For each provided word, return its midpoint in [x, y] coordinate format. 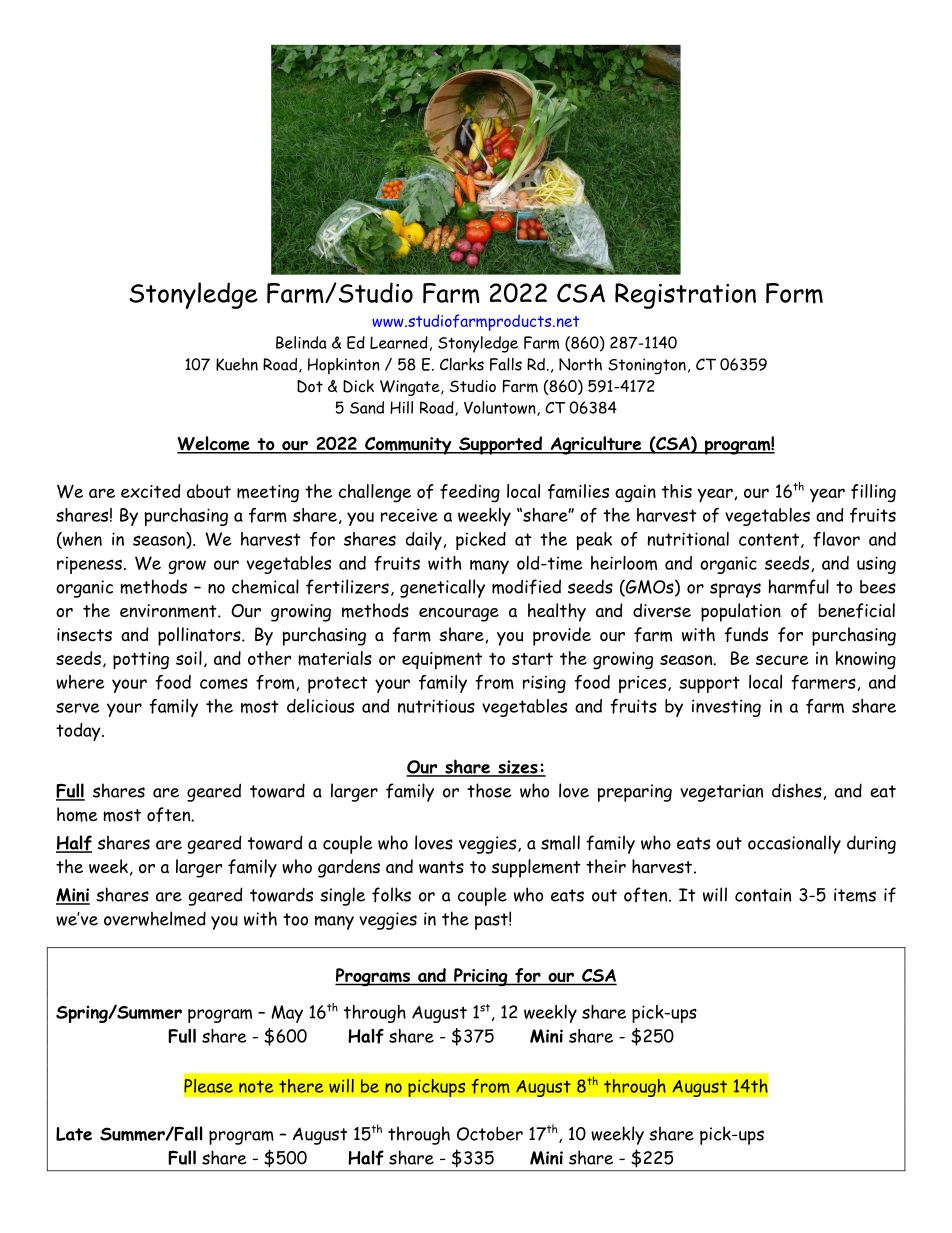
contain [763, 895]
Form [794, 293]
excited [151, 491]
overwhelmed [155, 918]
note [256, 1087]
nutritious [436, 706]
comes [224, 683]
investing [726, 708]
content [769, 539]
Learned [399, 342]
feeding [470, 493]
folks [391, 895]
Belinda [301, 342]
